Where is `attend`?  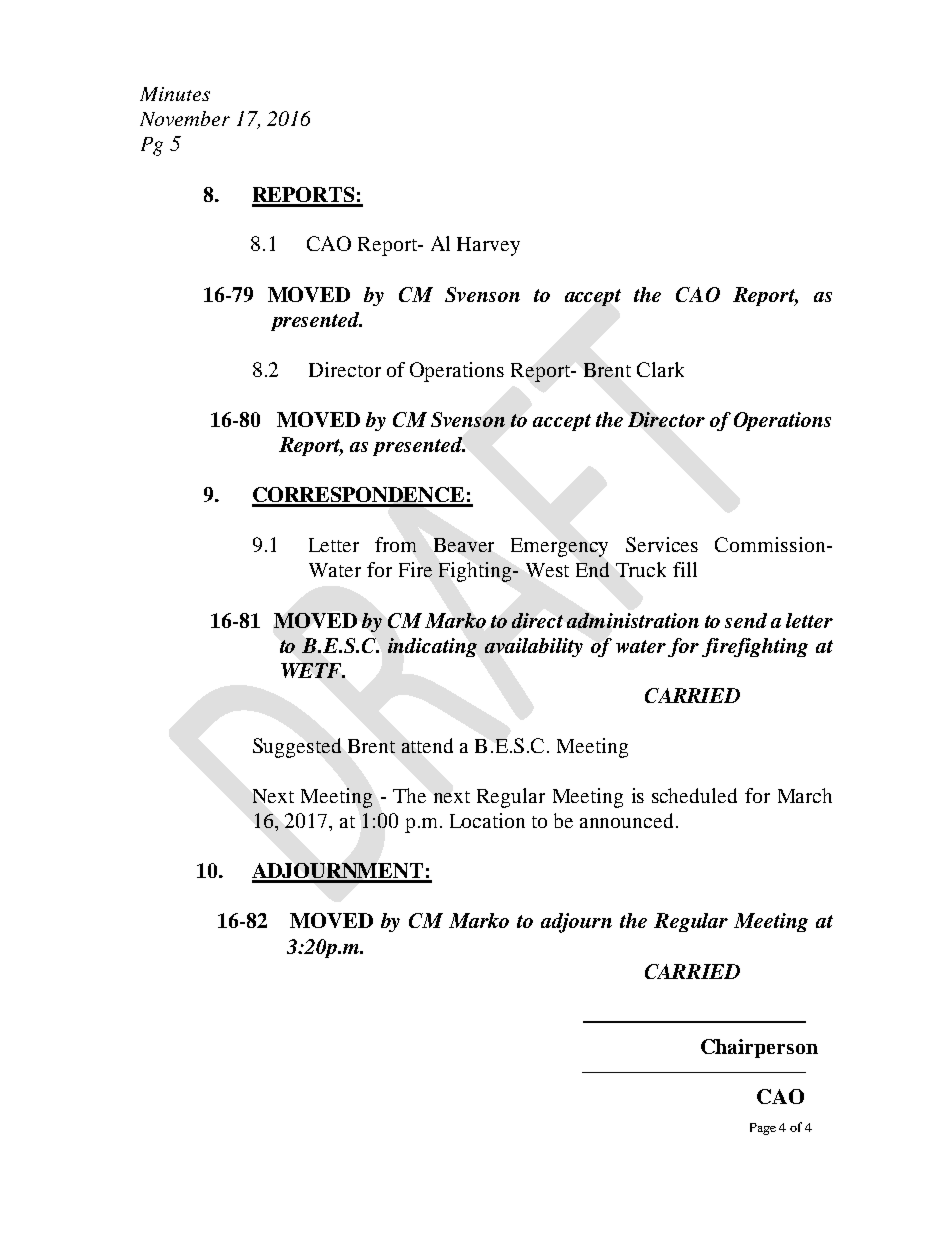 attend is located at coordinates (427, 745).
